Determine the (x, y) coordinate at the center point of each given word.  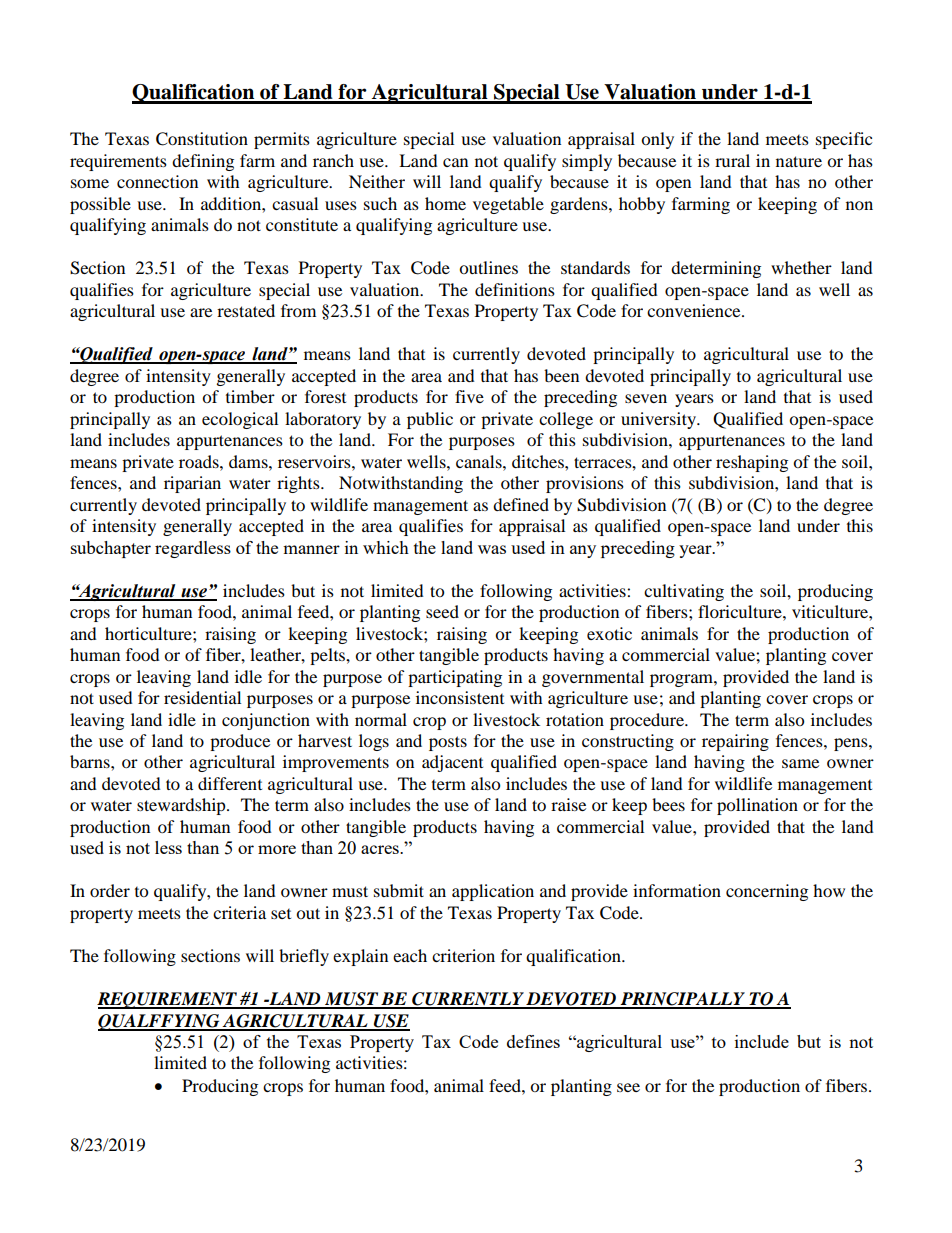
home (445, 203)
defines (533, 1041)
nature (799, 161)
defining (203, 162)
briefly (304, 957)
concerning (767, 892)
